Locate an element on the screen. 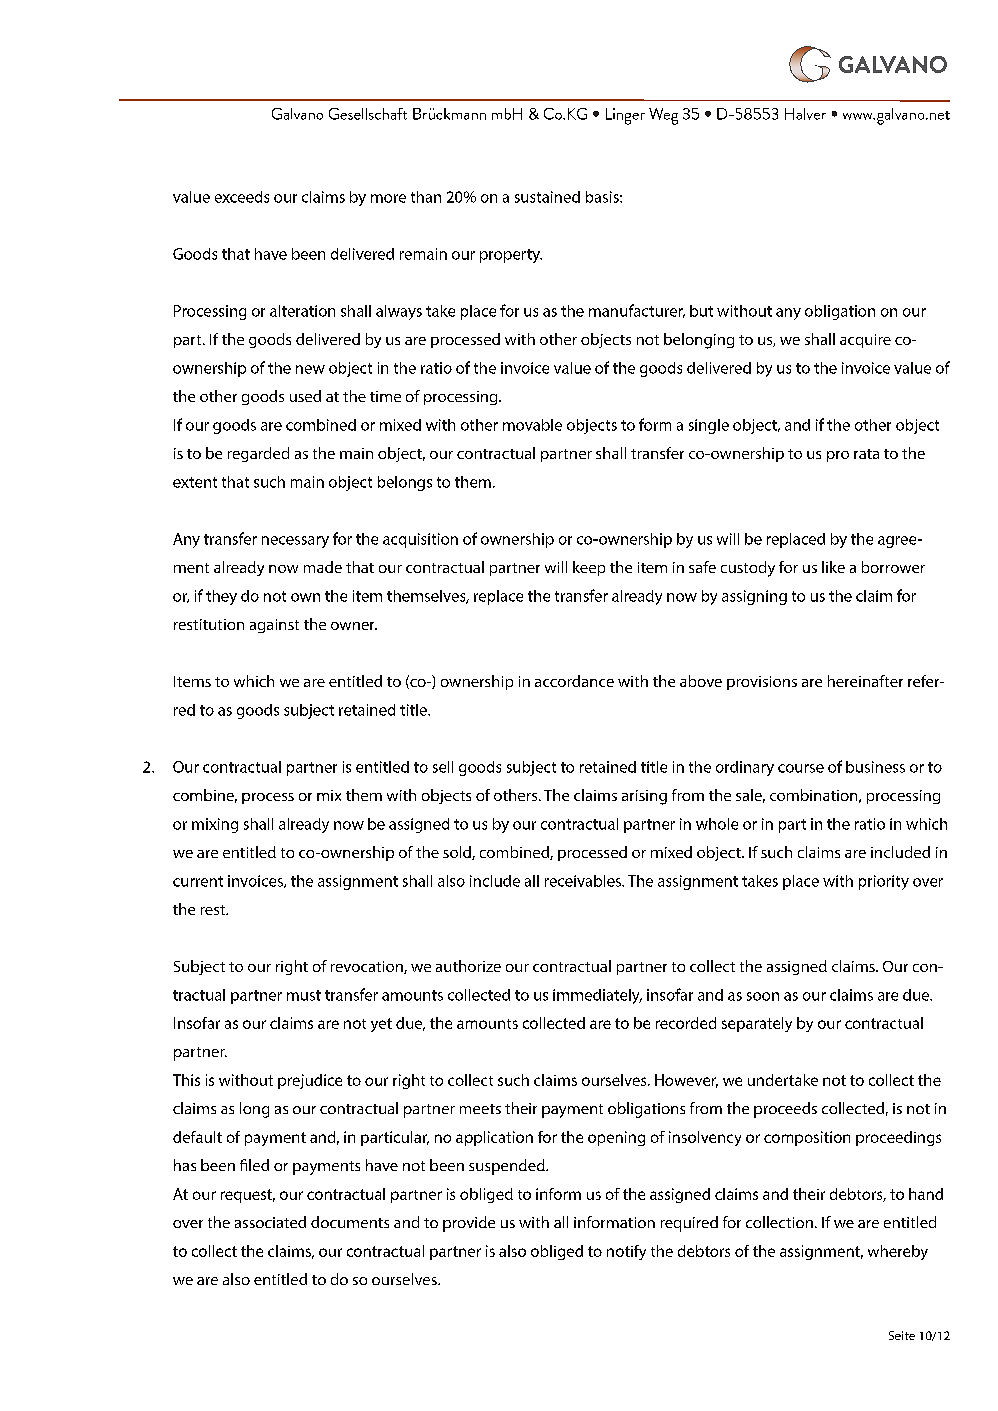 The width and height of the screenshot is (998, 1411). movable is located at coordinates (532, 425).
